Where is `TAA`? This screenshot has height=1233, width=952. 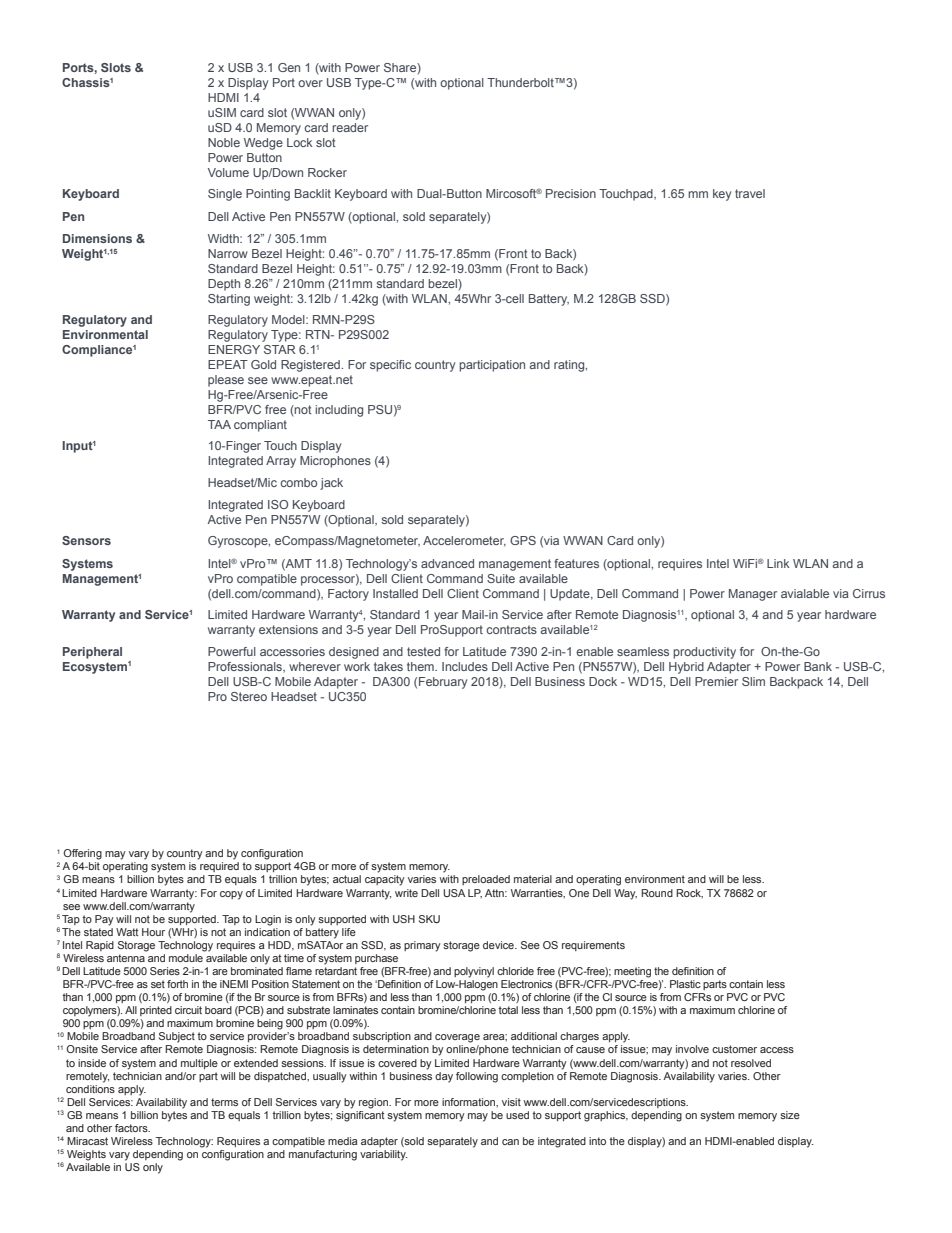
TAA is located at coordinates (219, 424).
